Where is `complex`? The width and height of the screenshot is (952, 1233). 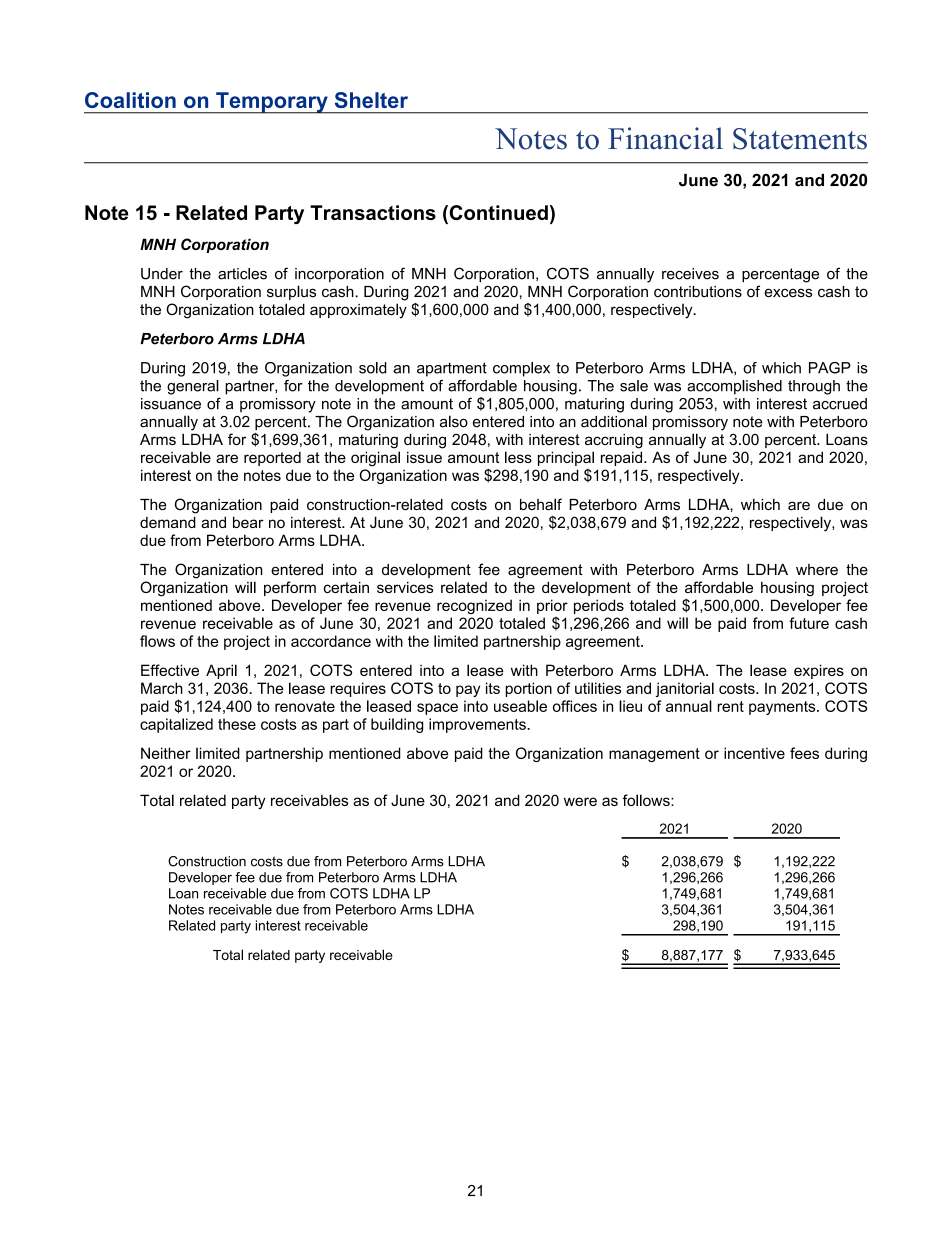
complex is located at coordinates (521, 369).
